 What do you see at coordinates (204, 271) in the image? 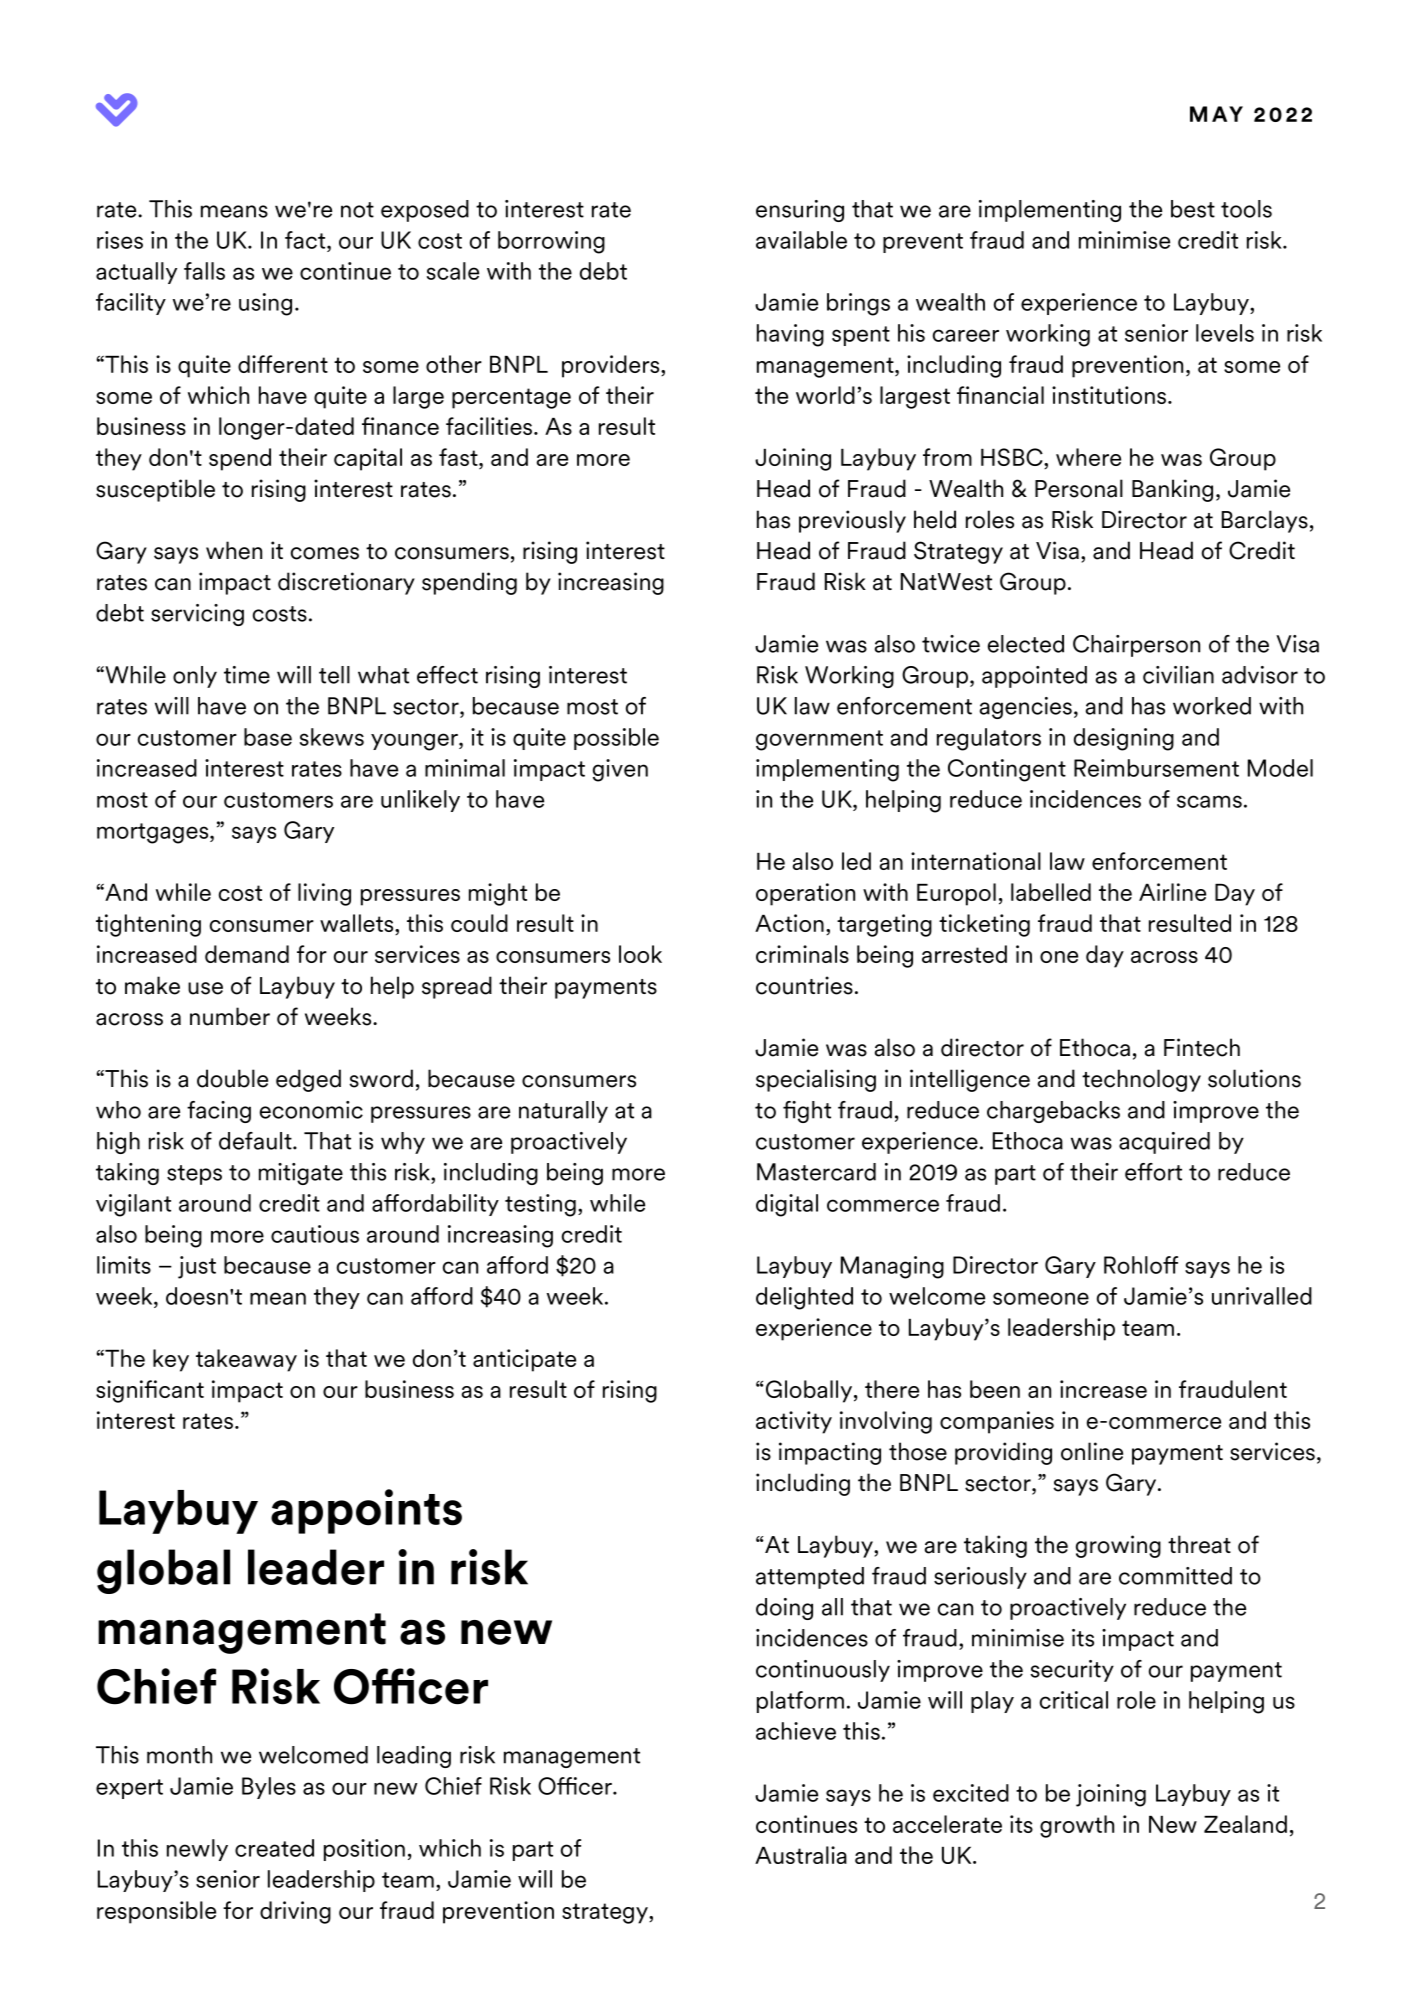
I see `falls` at bounding box center [204, 271].
